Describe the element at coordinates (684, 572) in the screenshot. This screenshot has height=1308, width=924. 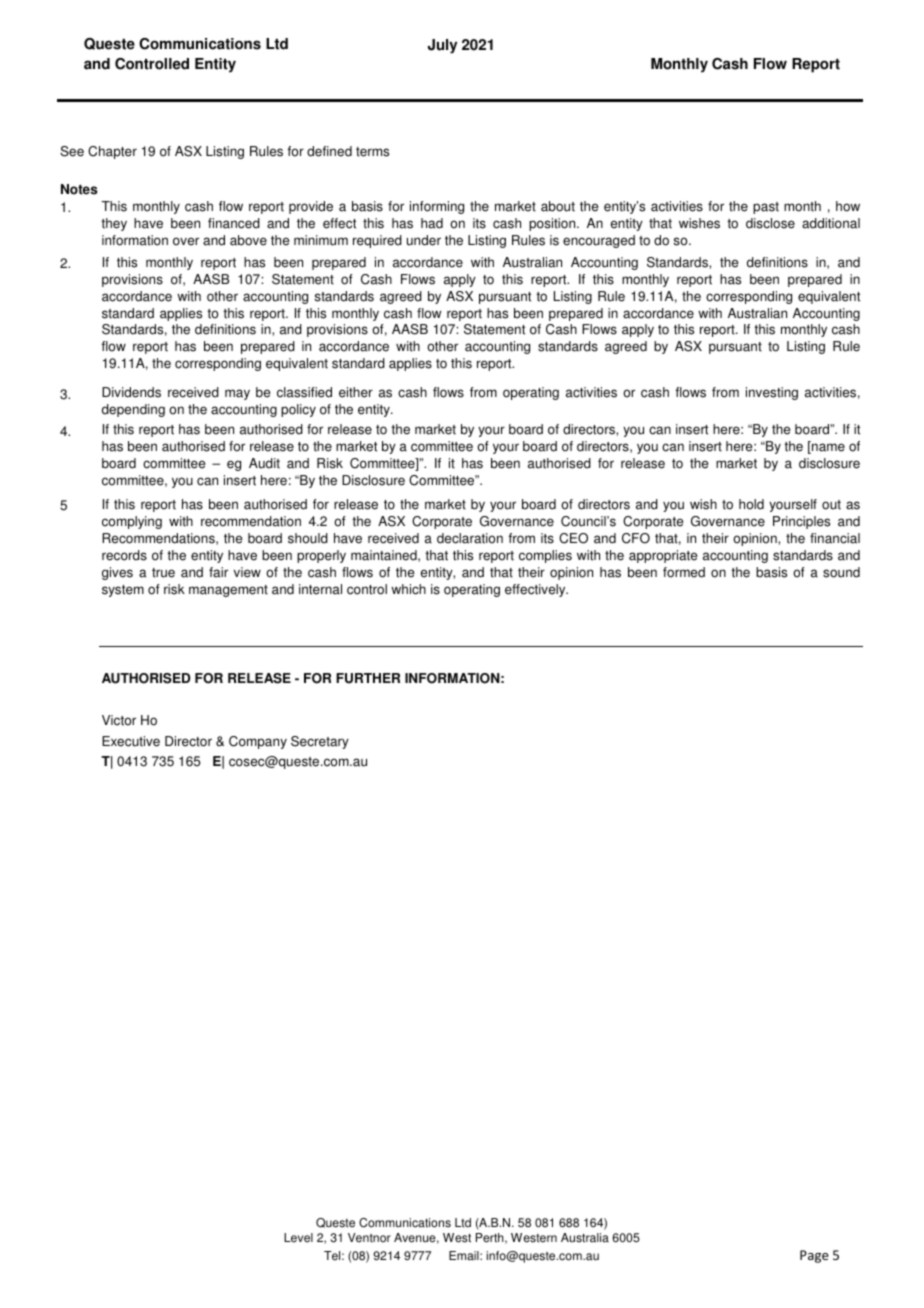
I see `formed` at that location.
